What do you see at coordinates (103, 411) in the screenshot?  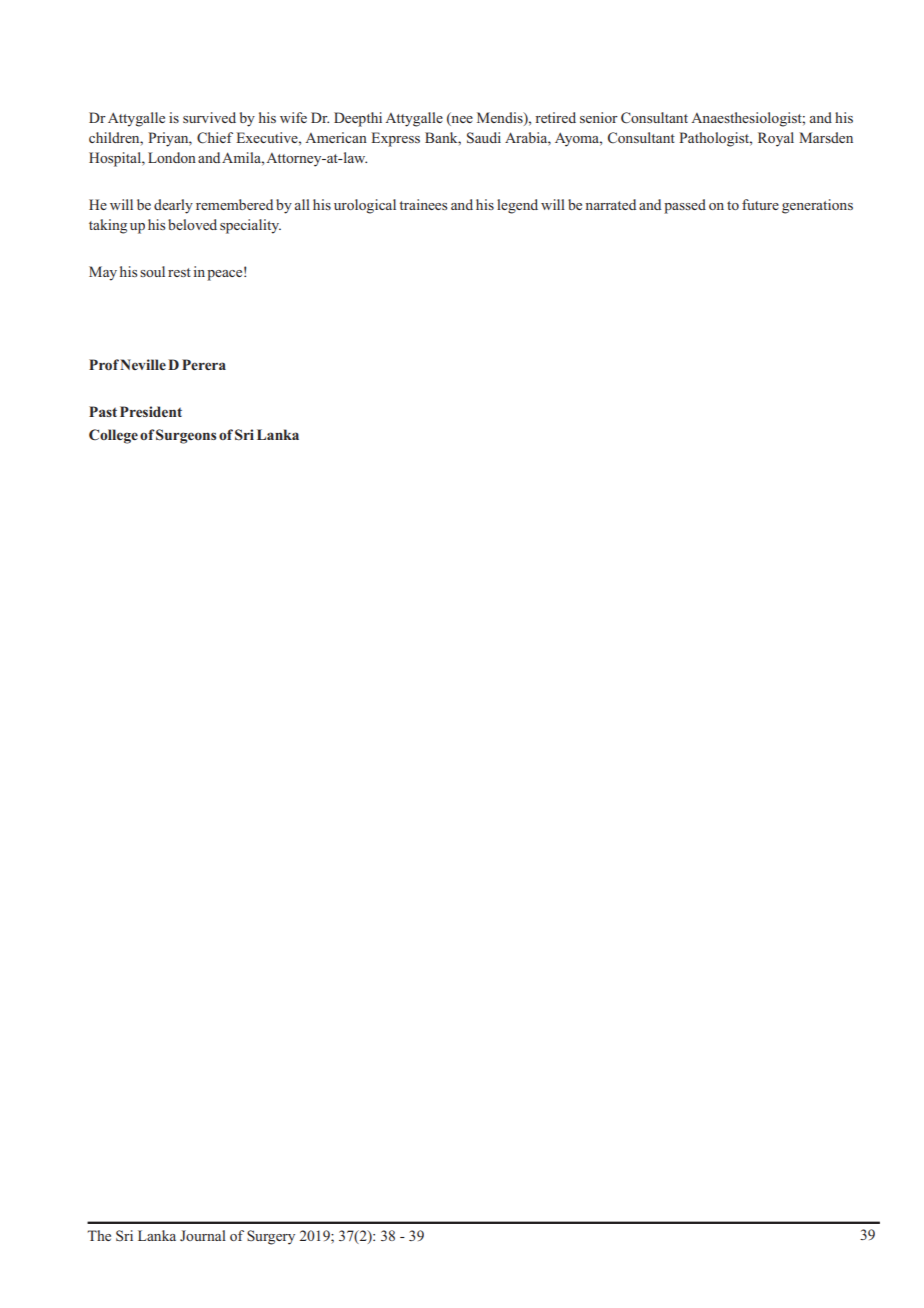 I see `Past` at bounding box center [103, 411].
